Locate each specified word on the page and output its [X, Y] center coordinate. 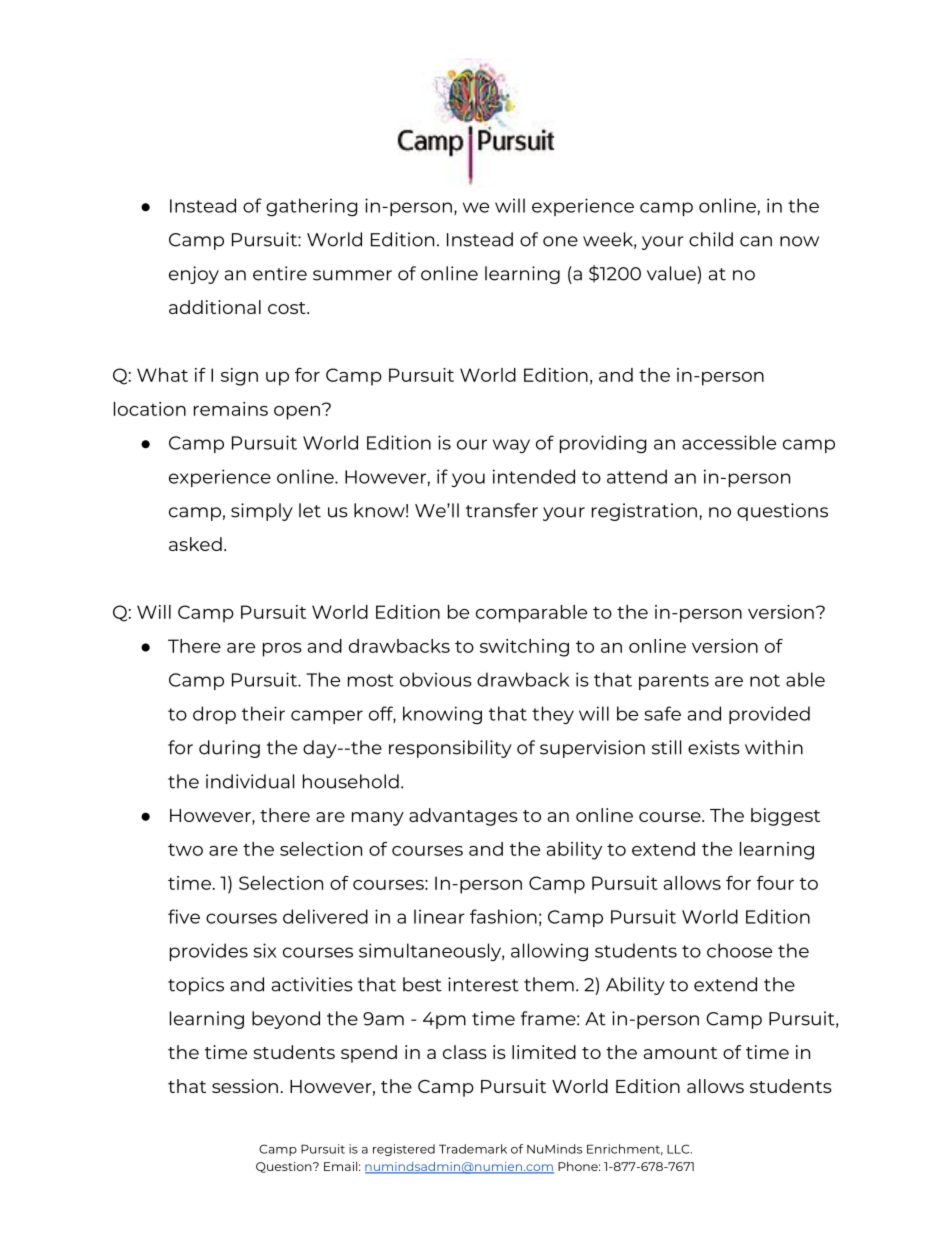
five [184, 916]
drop [214, 715]
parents [674, 682]
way [511, 446]
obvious [436, 679]
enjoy [194, 275]
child [711, 239]
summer [352, 275]
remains [231, 409]
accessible [729, 442]
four [775, 883]
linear [439, 916]
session [245, 1086]
